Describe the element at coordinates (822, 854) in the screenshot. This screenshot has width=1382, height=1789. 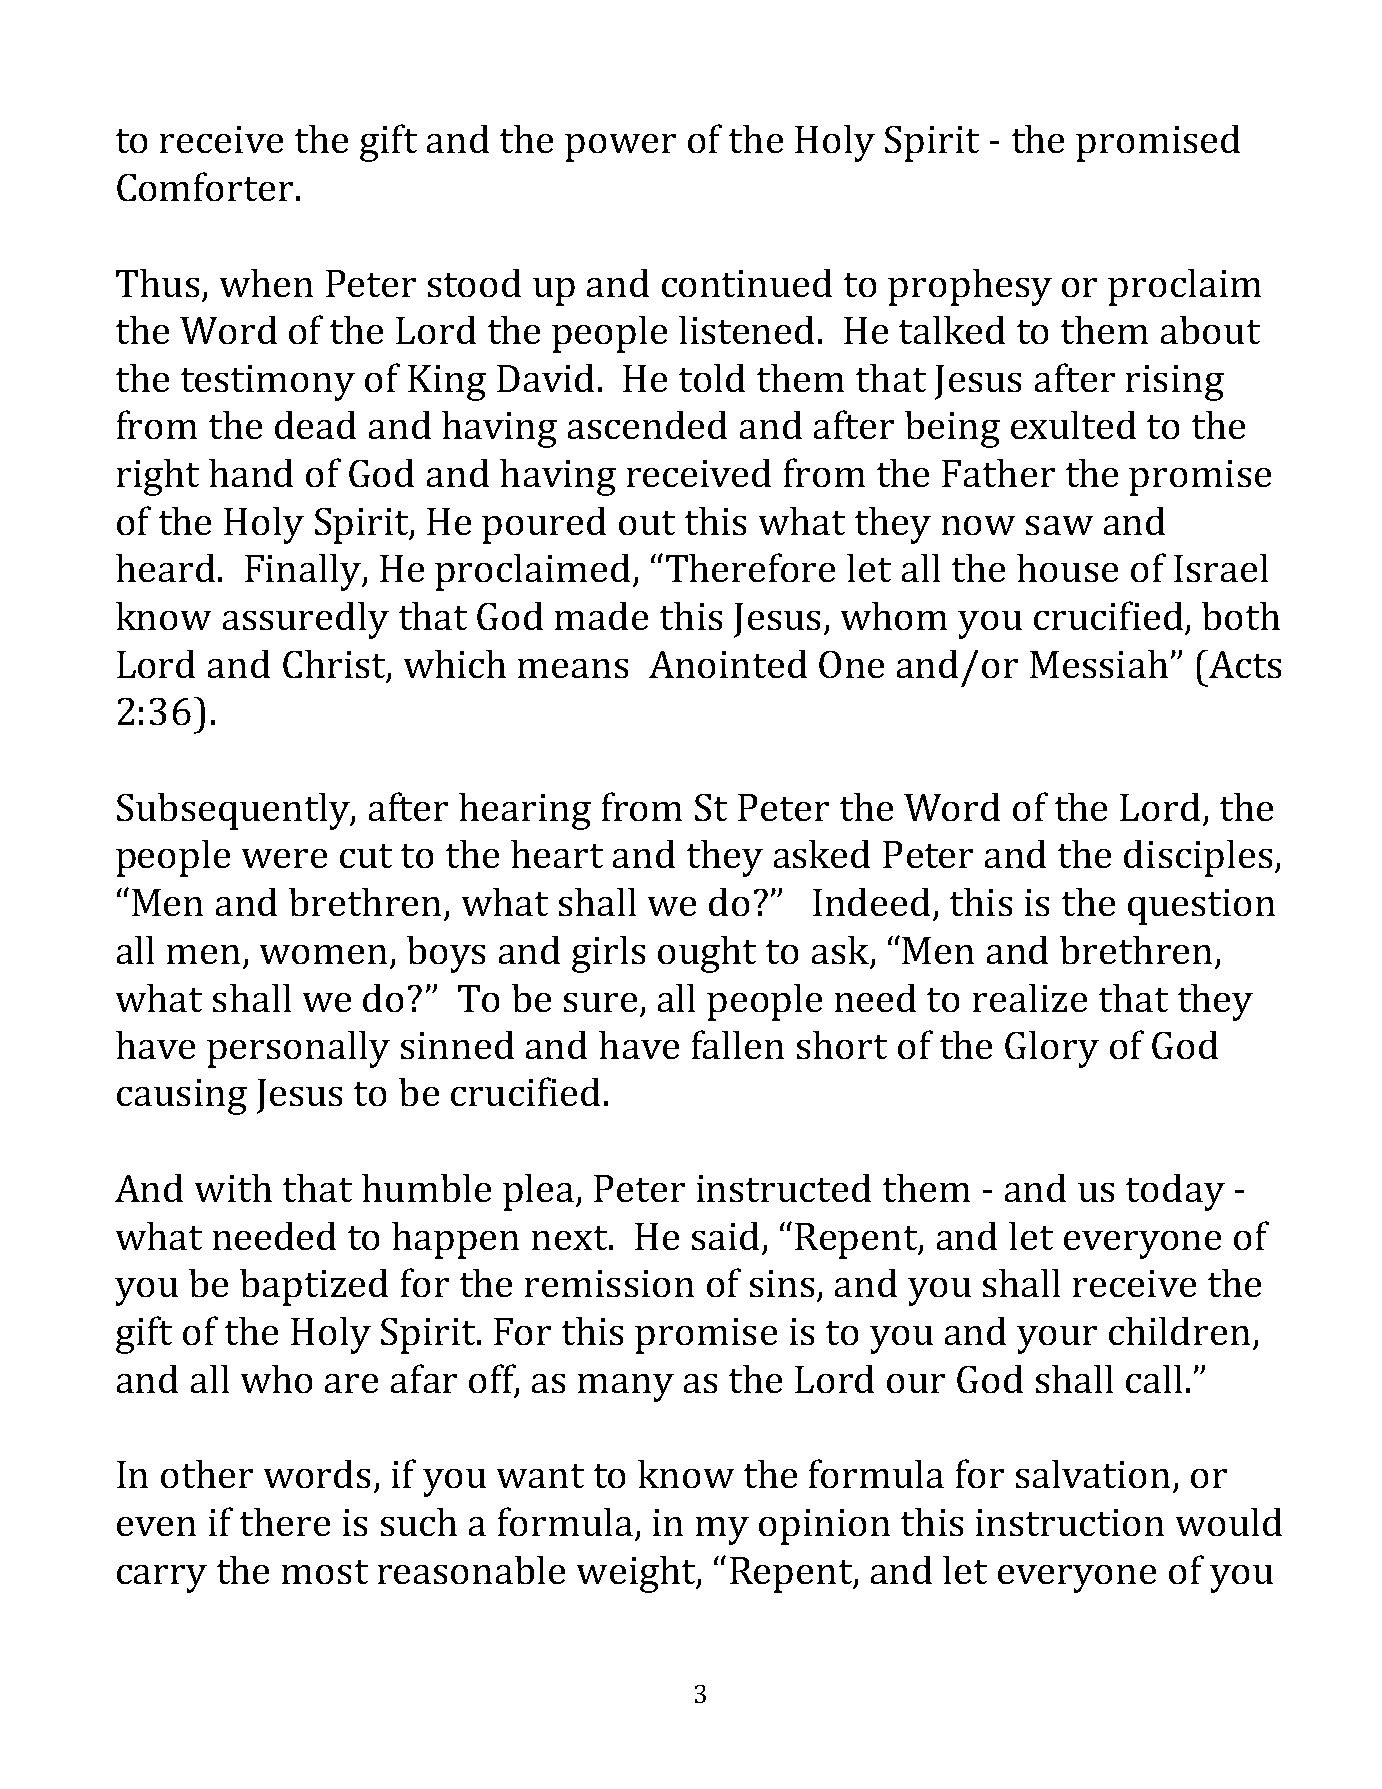
I see `asked` at that location.
